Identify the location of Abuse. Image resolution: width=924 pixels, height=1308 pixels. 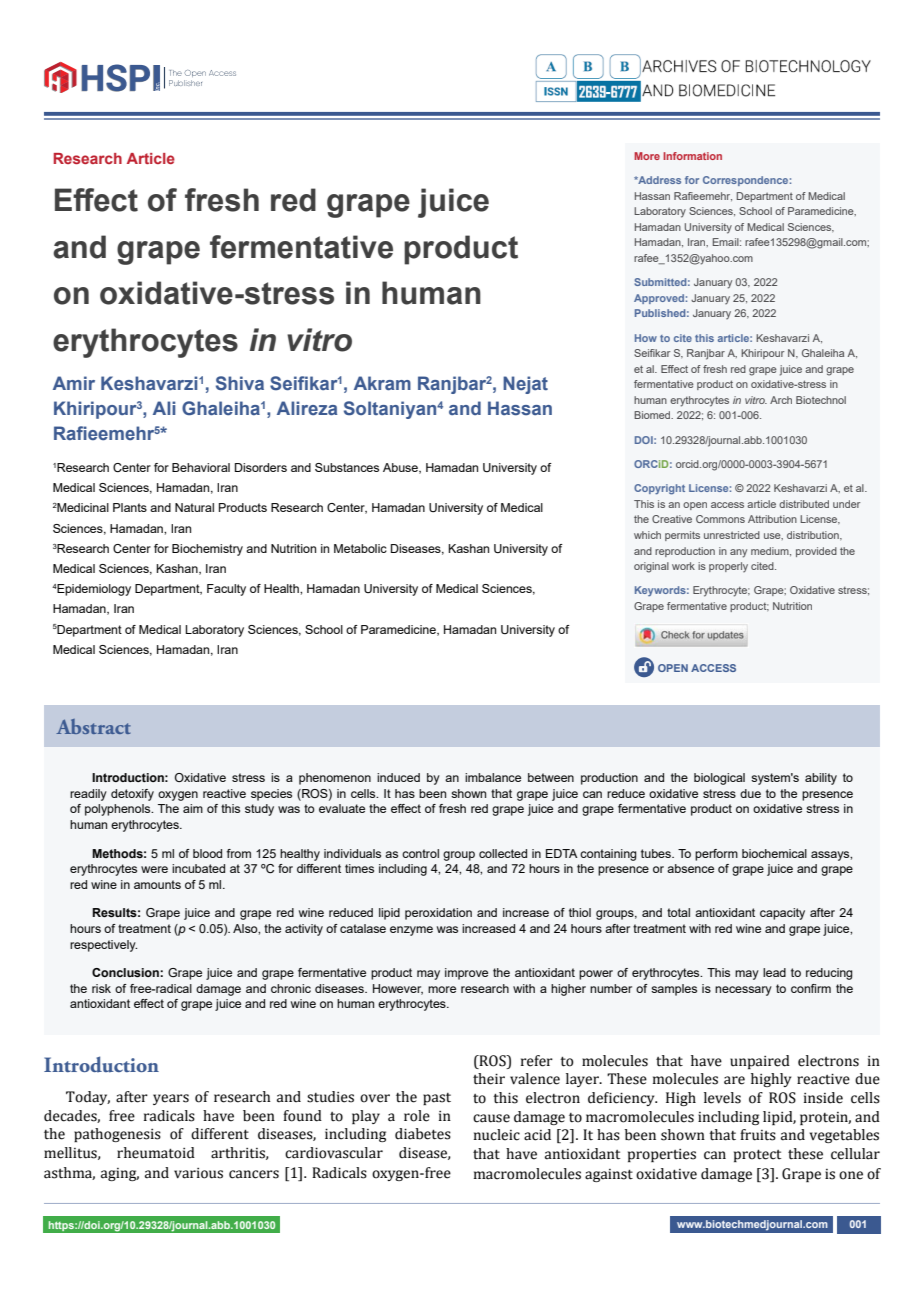
(401, 468).
